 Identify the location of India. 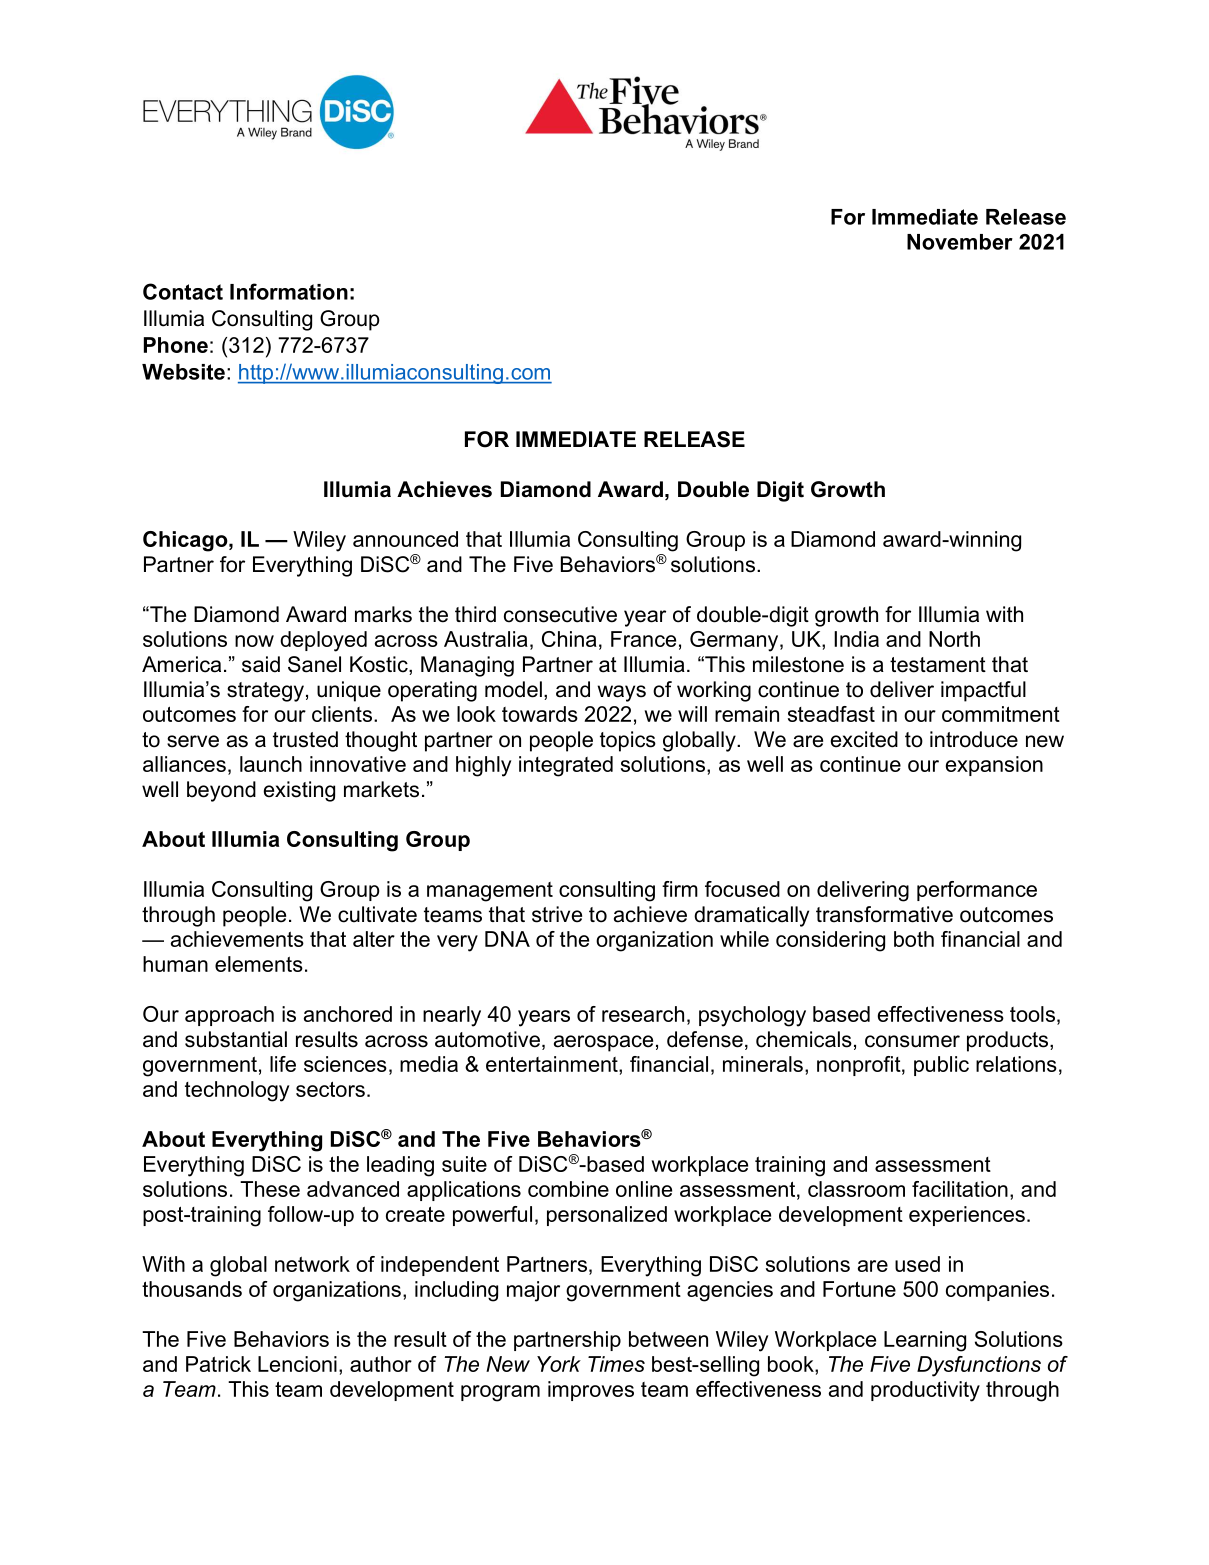
(856, 639).
